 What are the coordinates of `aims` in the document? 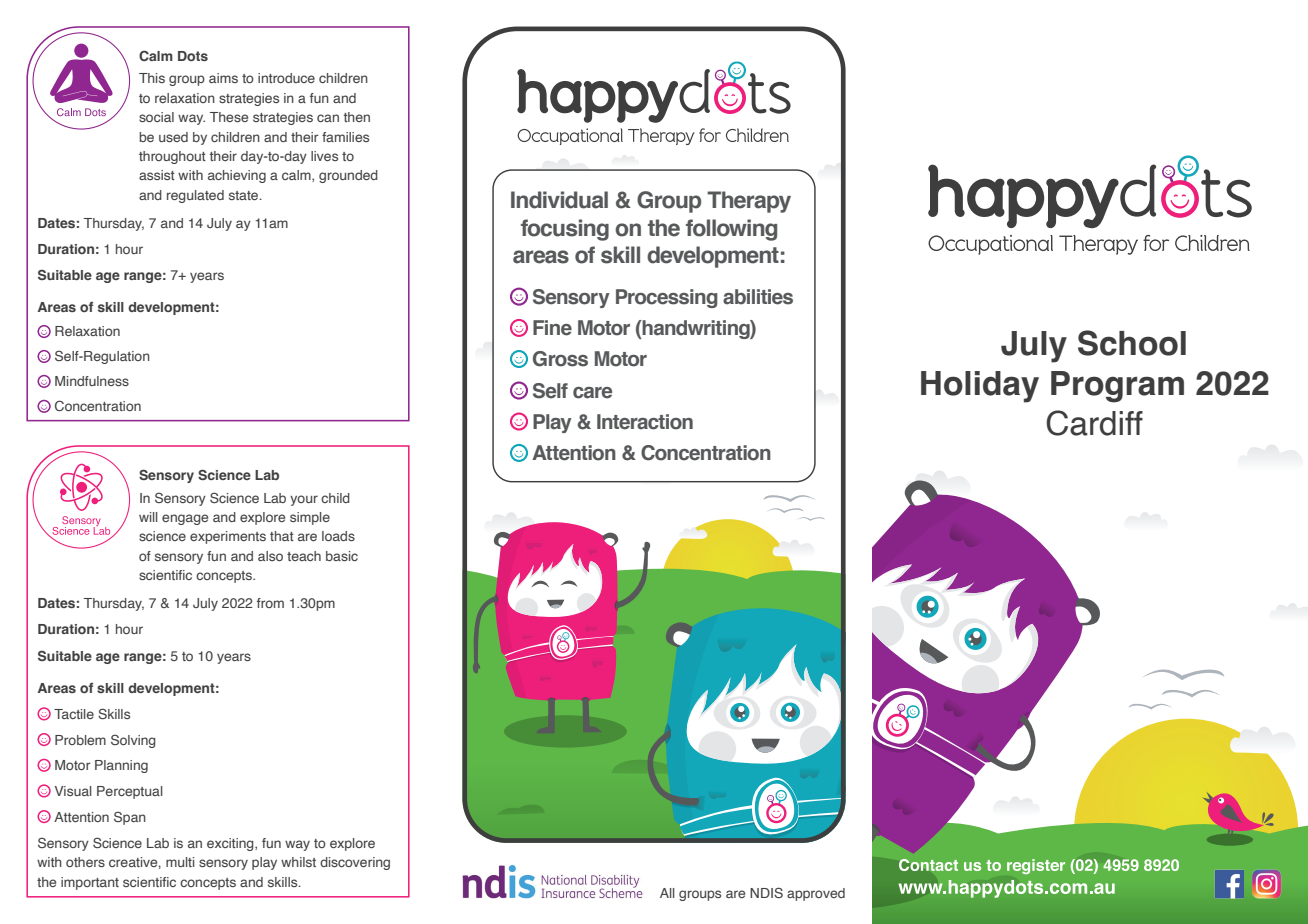 It's located at (223, 78).
